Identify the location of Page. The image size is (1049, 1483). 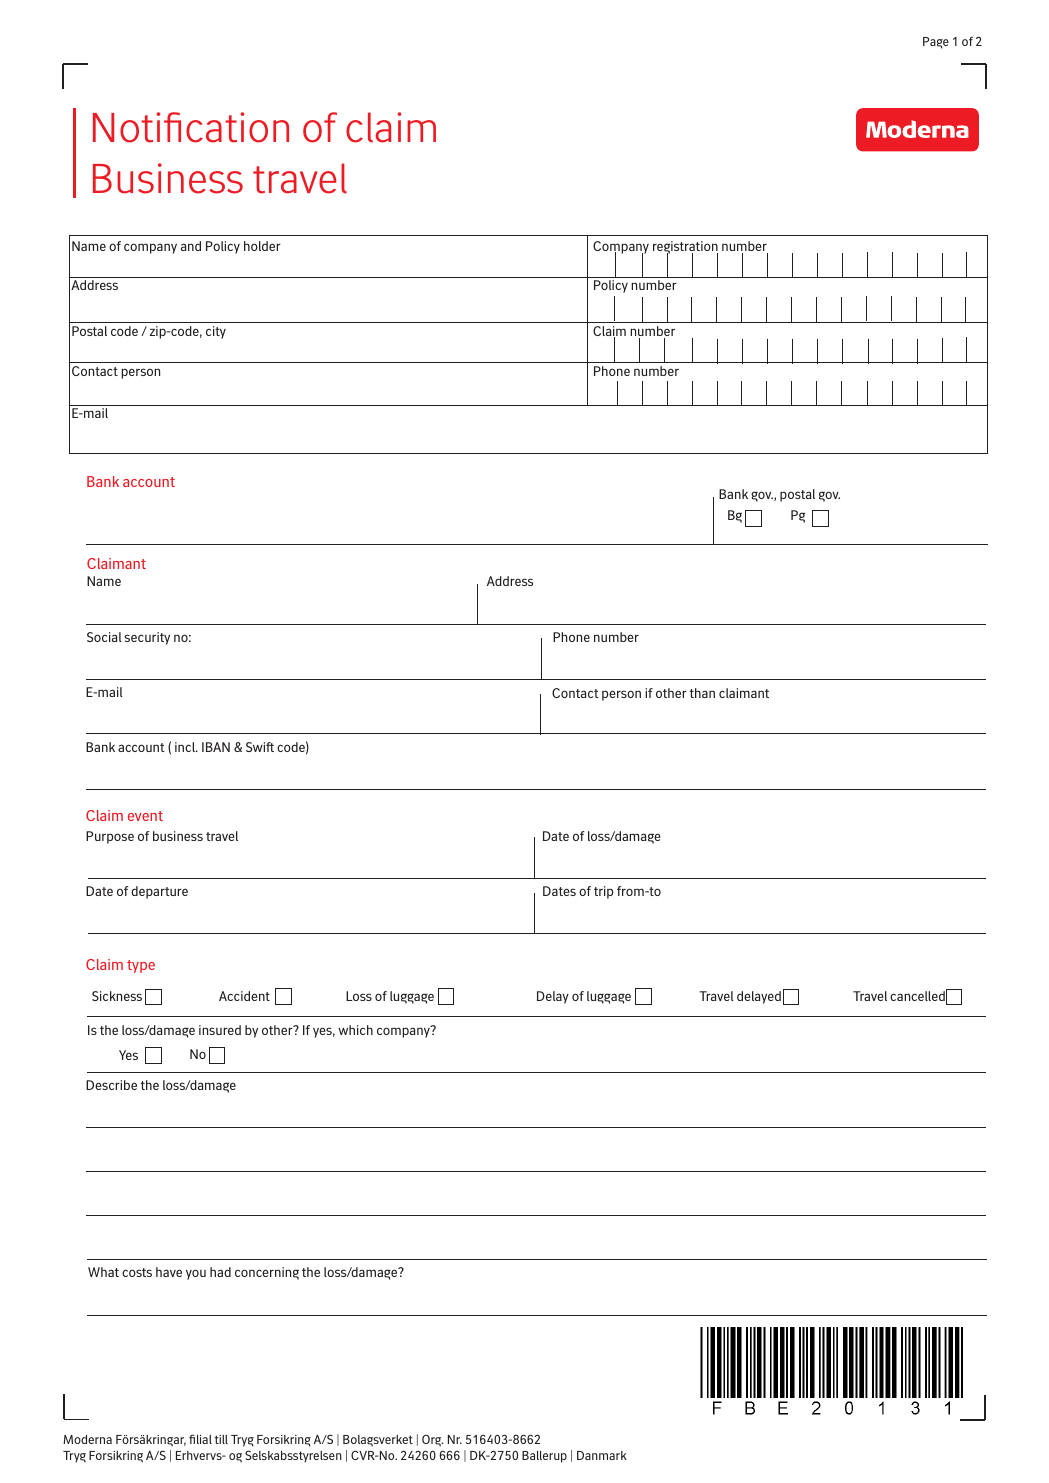
(936, 43).
